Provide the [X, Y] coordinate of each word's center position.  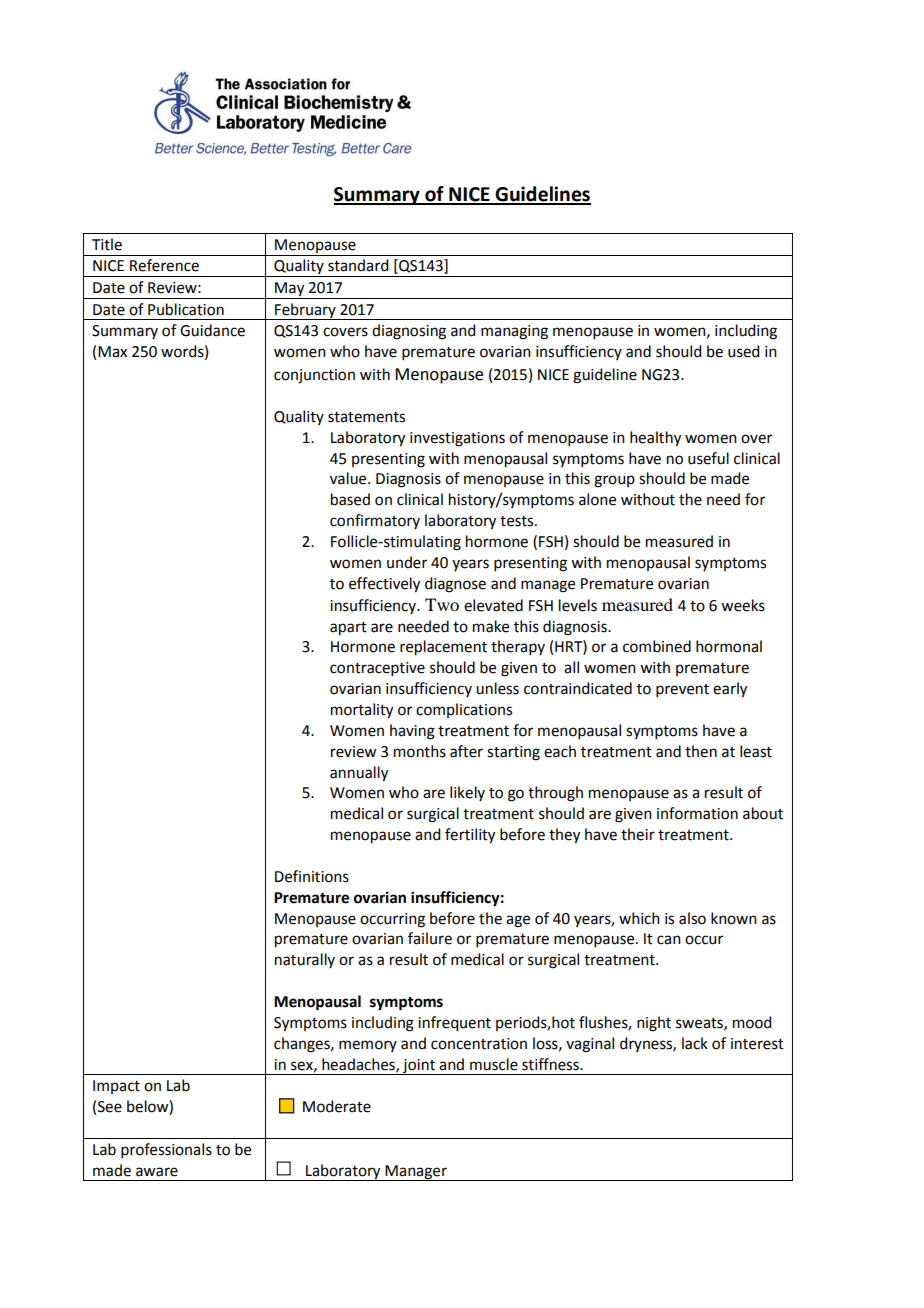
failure [430, 938]
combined [657, 646]
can [669, 940]
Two [442, 604]
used [743, 351]
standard [358, 265]
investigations [457, 439]
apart [348, 629]
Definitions [312, 876]
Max [112, 352]
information [697, 813]
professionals [166, 1150]
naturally [305, 960]
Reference [164, 265]
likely [467, 793]
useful [708, 458]
